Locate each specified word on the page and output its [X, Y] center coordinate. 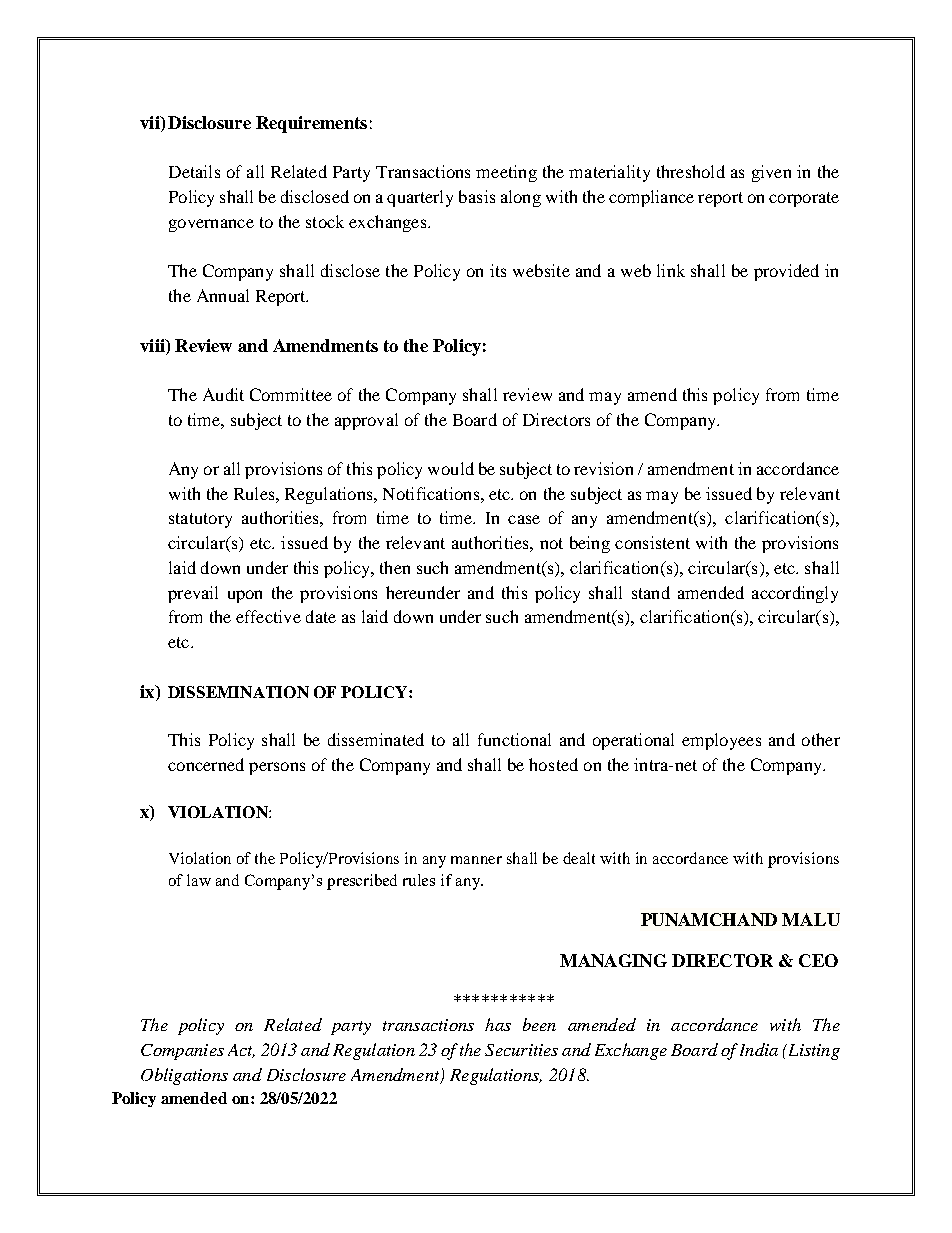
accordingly [795, 594]
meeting [506, 173]
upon [245, 596]
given [771, 173]
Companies [182, 1052]
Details [194, 171]
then [395, 567]
